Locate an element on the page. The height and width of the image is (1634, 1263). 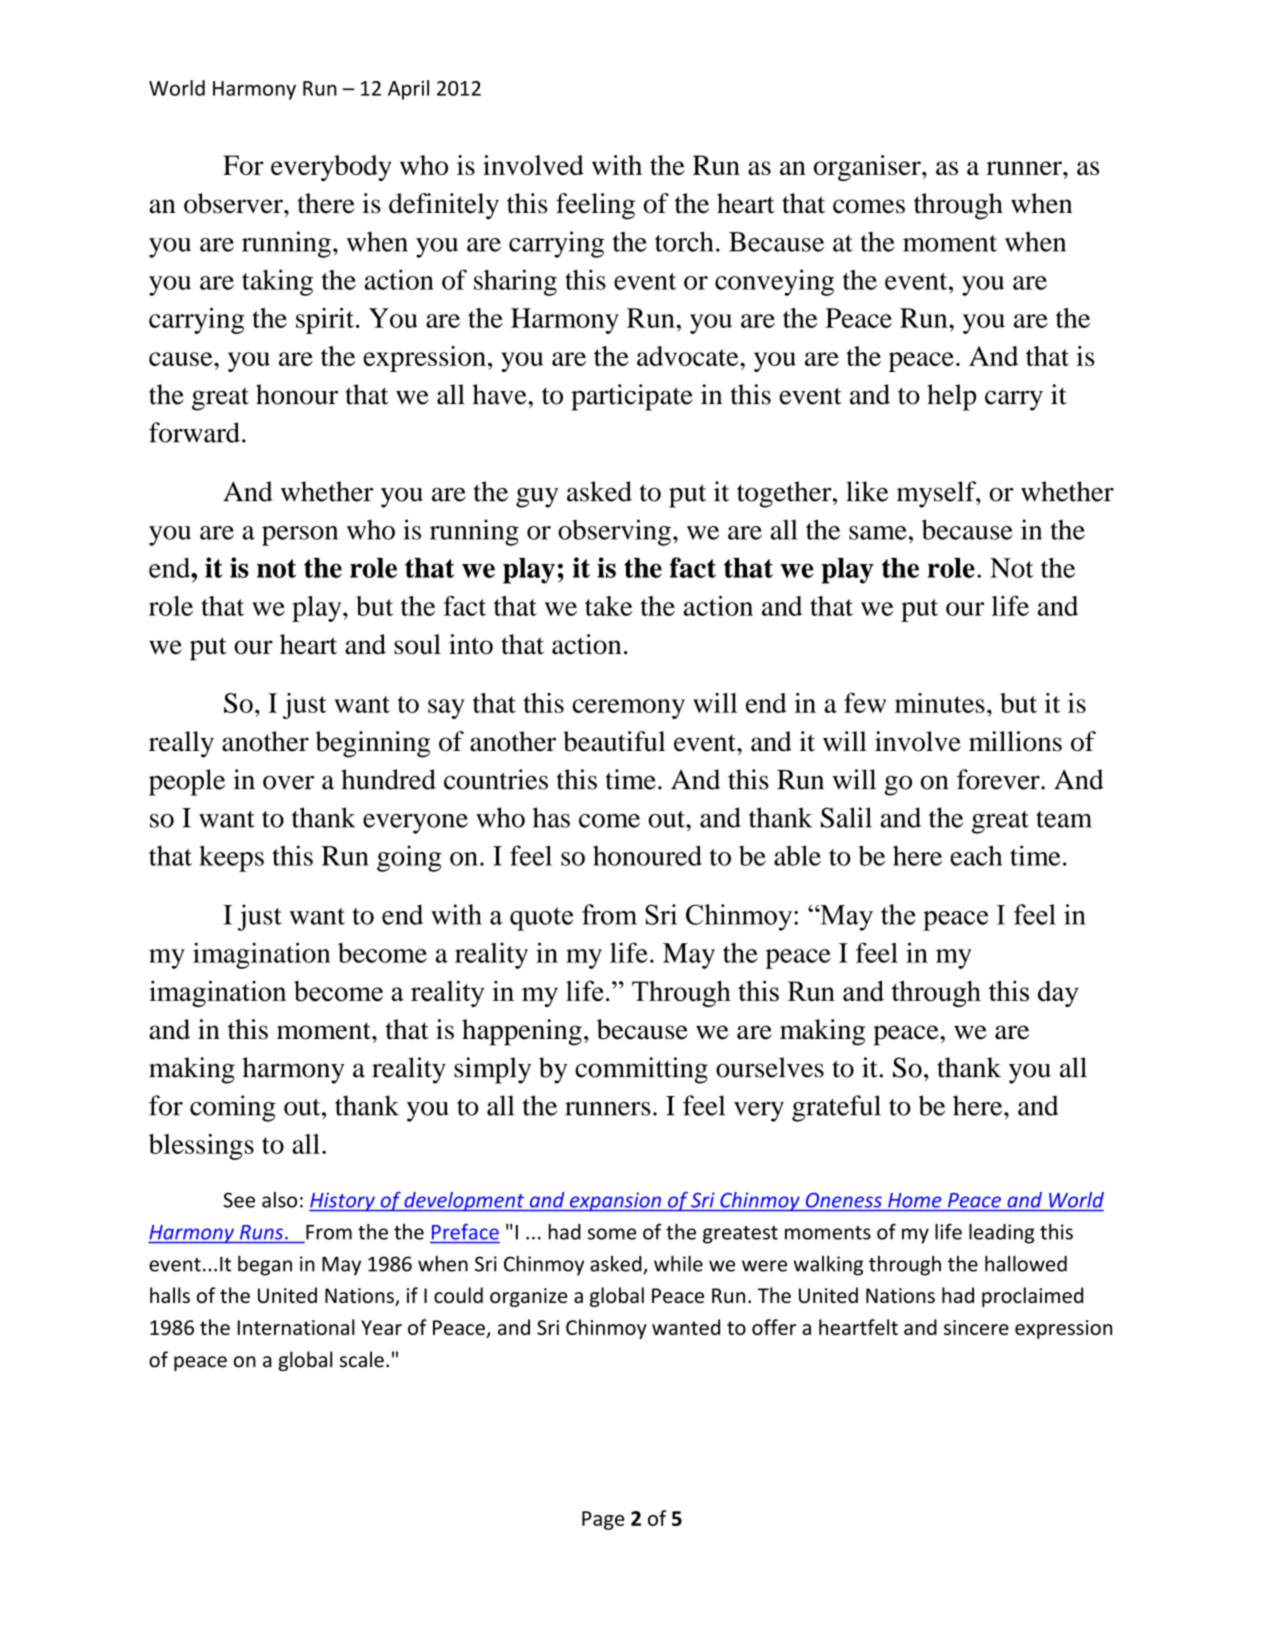
participate is located at coordinates (632, 397).
